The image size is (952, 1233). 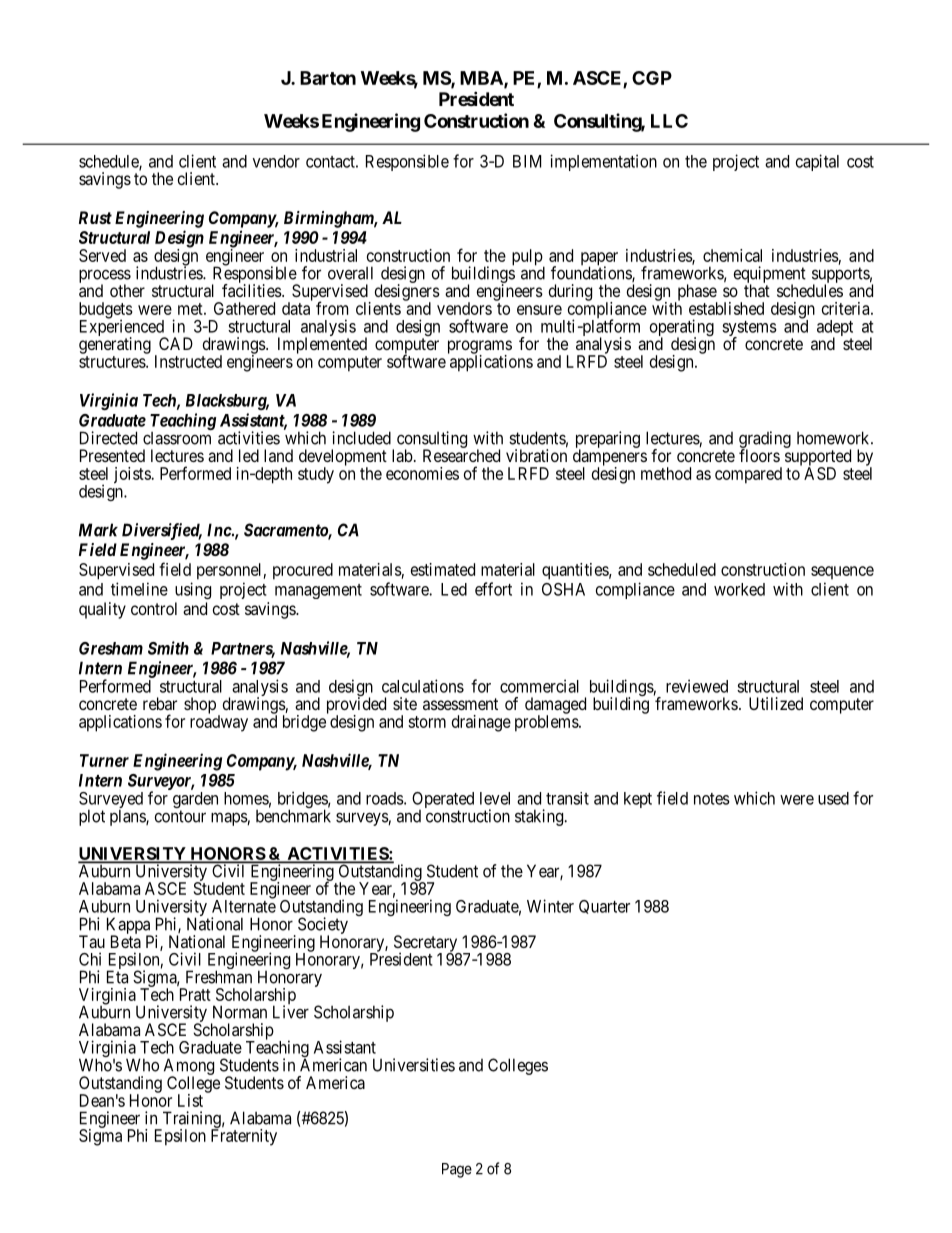 I want to click on Barton, so click(x=328, y=78).
